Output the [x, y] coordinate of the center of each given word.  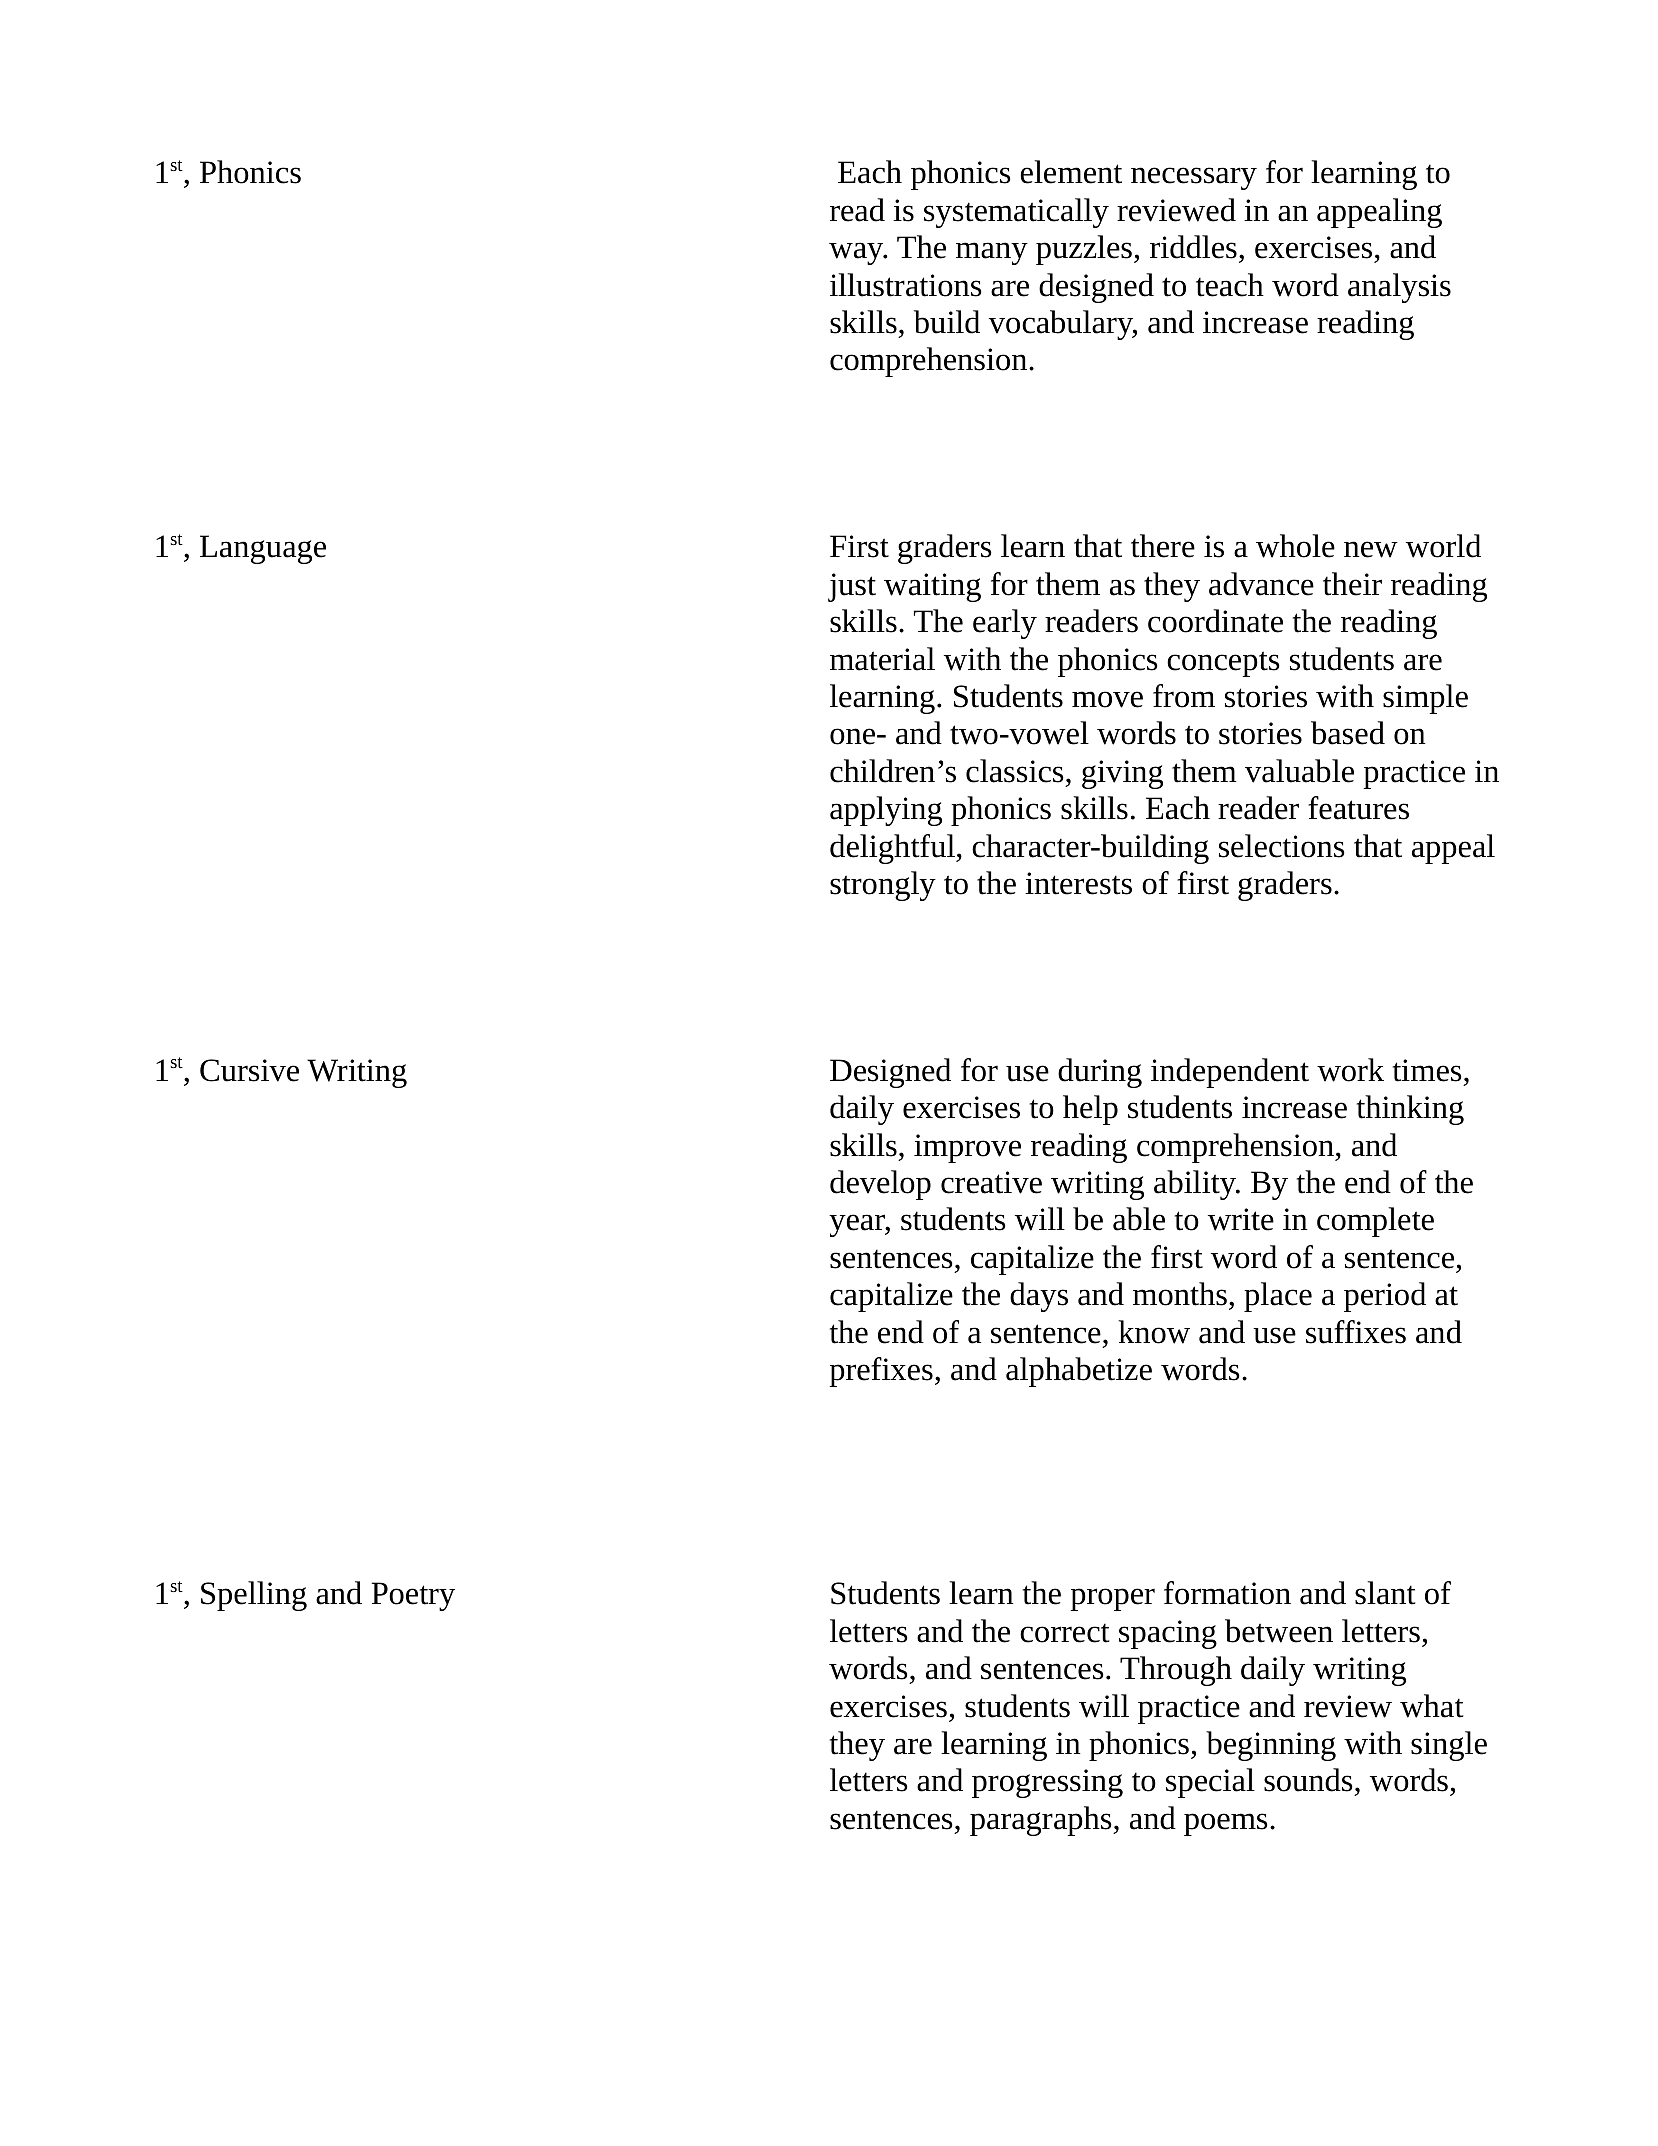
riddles [1193, 247]
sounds [1308, 1780]
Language [263, 549]
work [1350, 1070]
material [882, 659]
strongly [883, 886]
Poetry [413, 1596]
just [852, 587]
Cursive [249, 1070]
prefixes [881, 1372]
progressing [1047, 1783]
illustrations [906, 285]
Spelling [254, 1596]
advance [1261, 584]
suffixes [1356, 1332]
